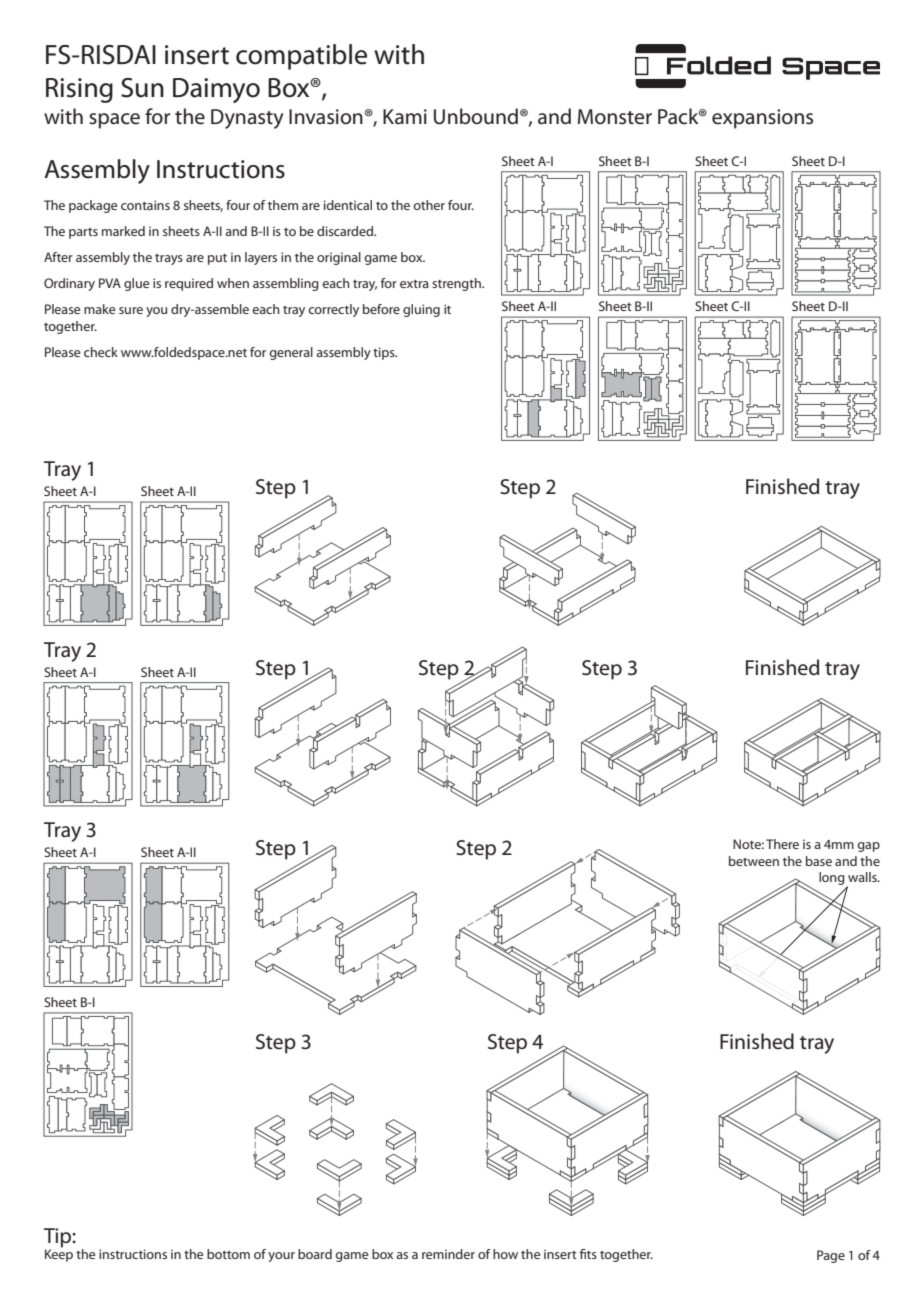 The image size is (924, 1308). I want to click on bottom, so click(228, 1254).
